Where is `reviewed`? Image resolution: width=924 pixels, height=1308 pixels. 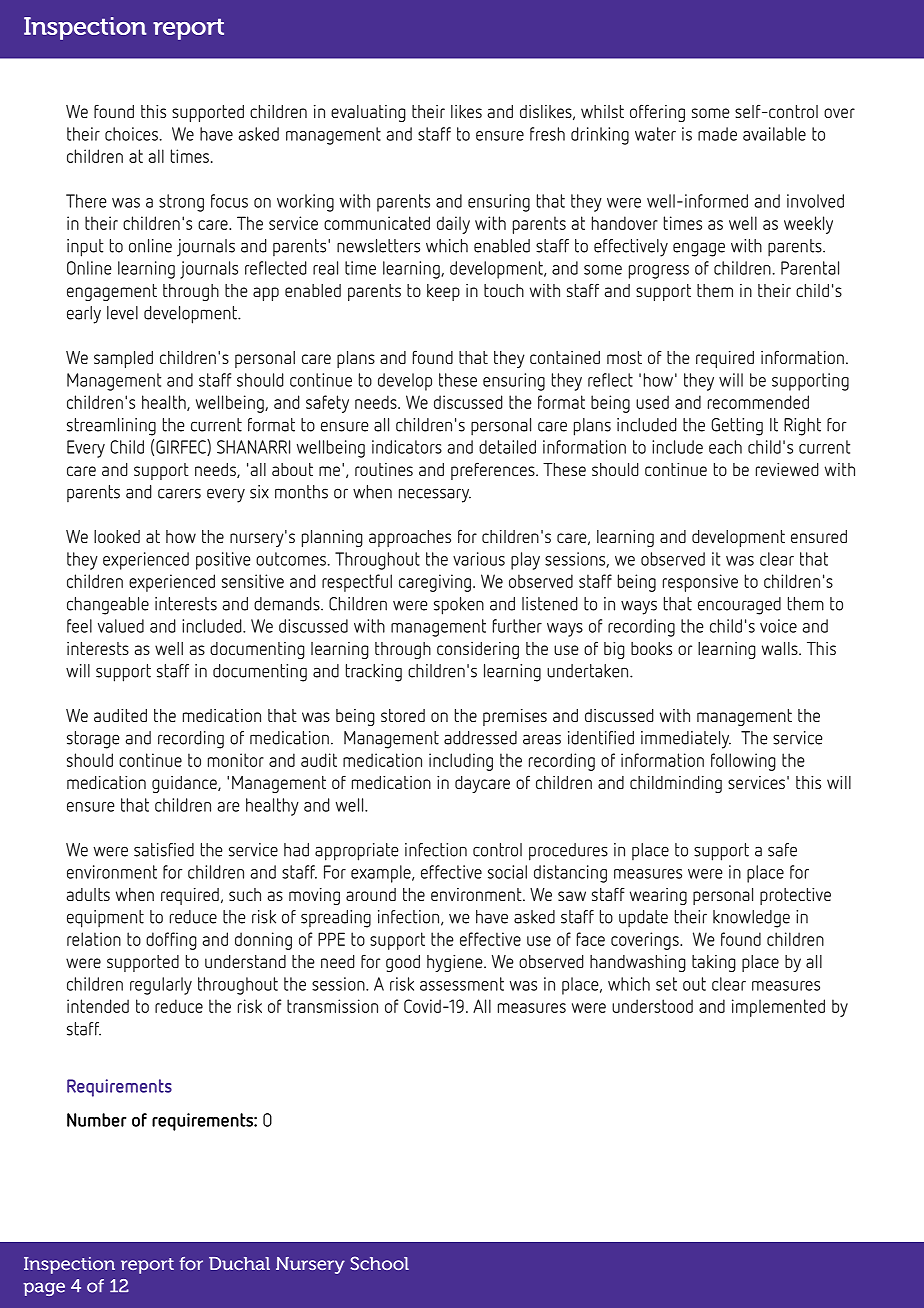 reviewed is located at coordinates (787, 469).
